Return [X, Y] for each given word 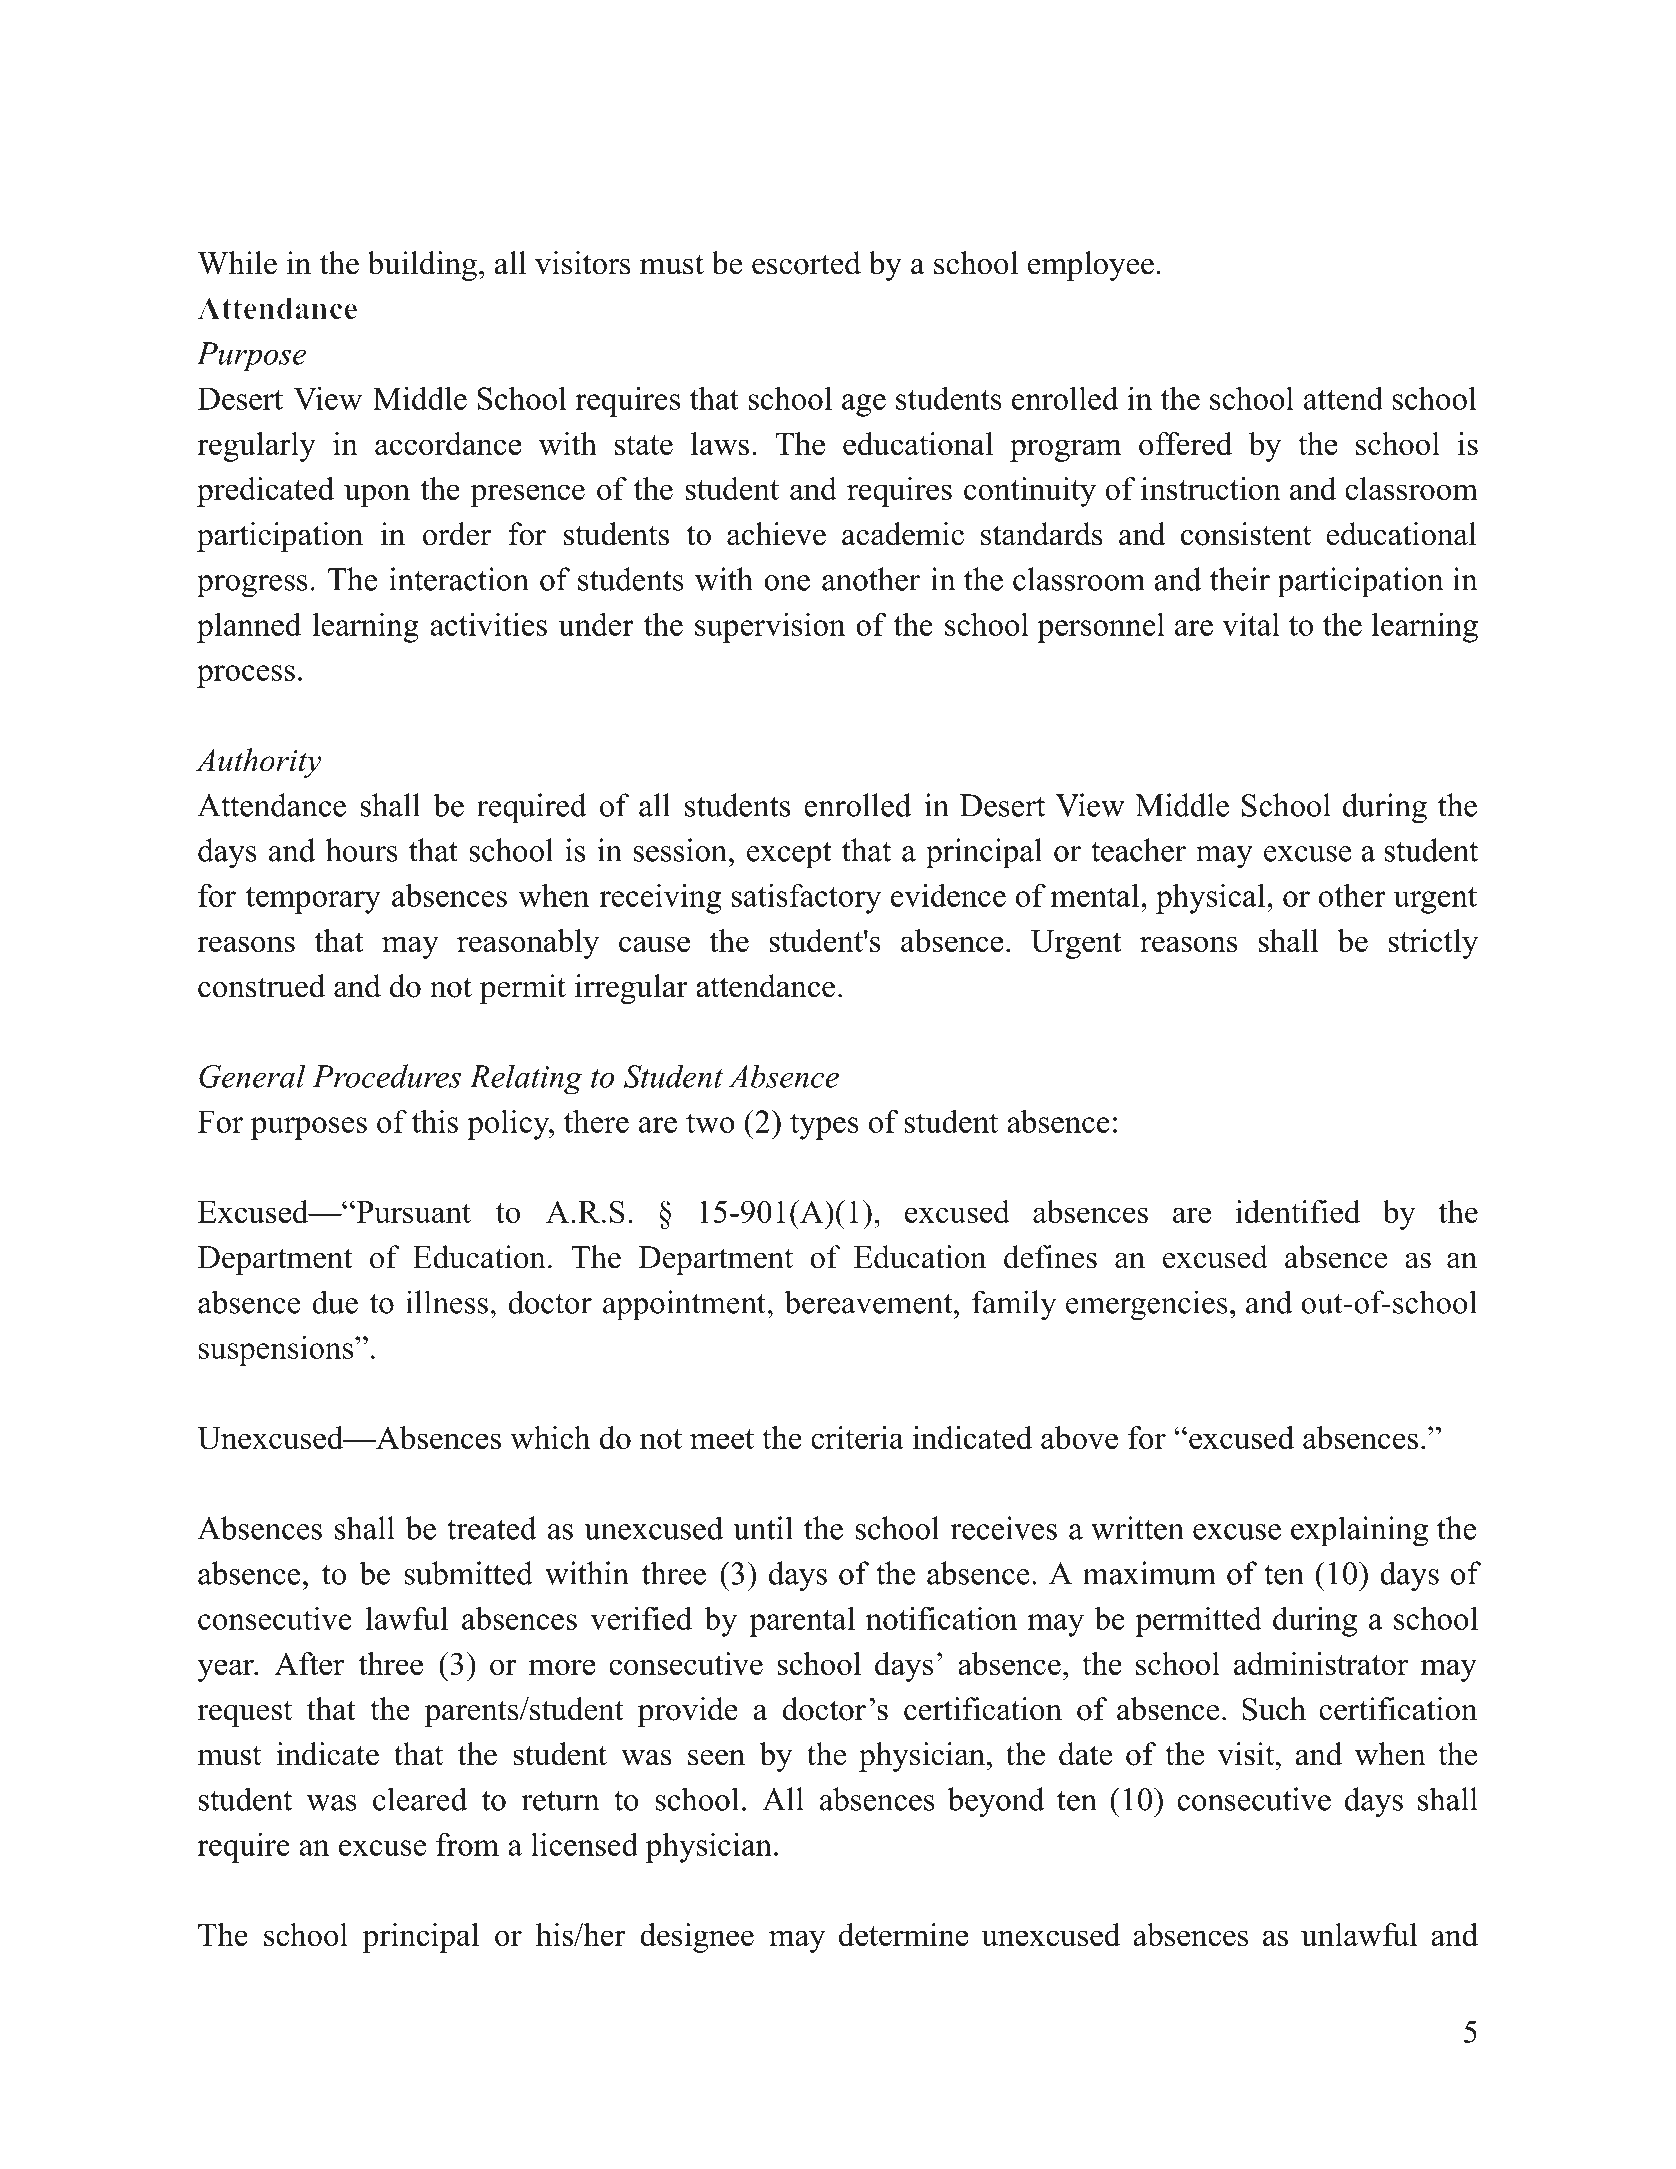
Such [1274, 1709]
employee [1091, 266]
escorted [806, 263]
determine [903, 1934]
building [422, 266]
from [467, 1844]
